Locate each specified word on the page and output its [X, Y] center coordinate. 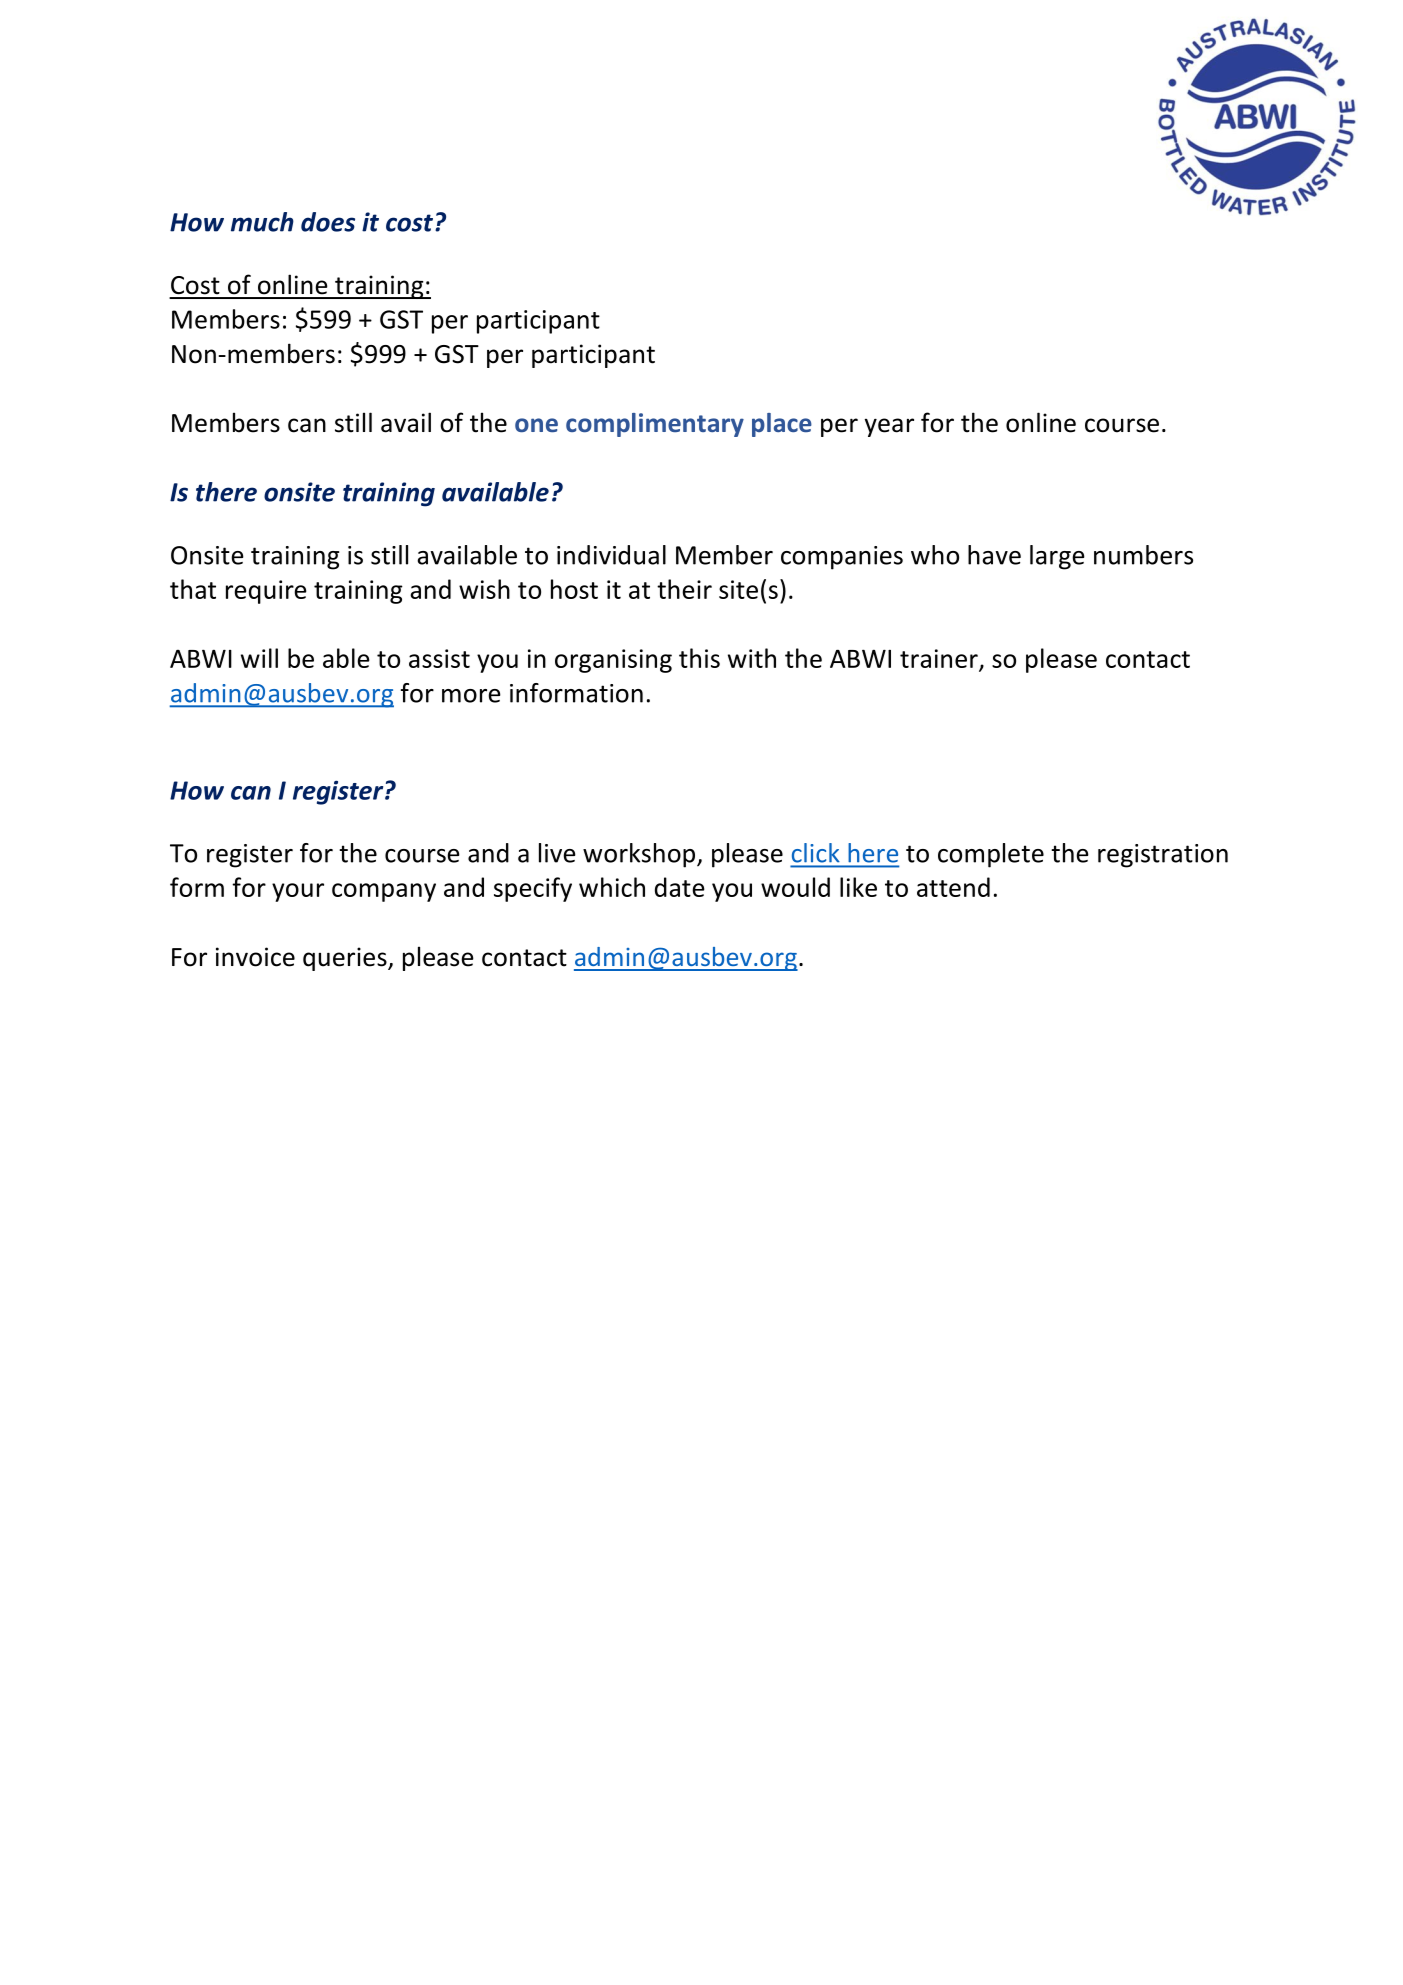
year [889, 427]
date [680, 887]
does [328, 222]
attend [953, 887]
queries [346, 959]
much [262, 222]
